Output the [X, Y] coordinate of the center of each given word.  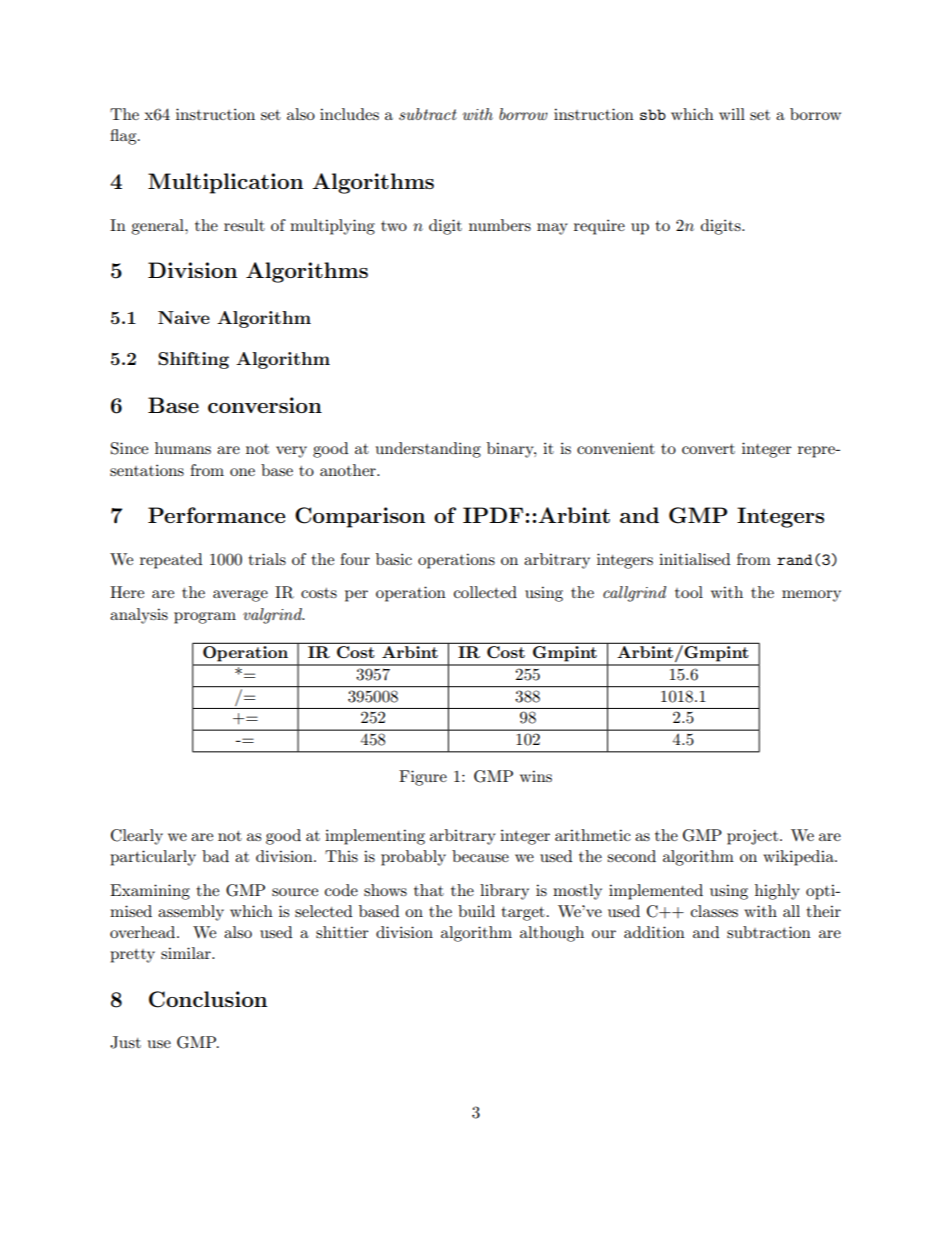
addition [654, 932]
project [752, 837]
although [552, 934]
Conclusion [208, 999]
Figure [423, 778]
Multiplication [225, 183]
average [240, 596]
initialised [694, 559]
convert [708, 449]
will [732, 114]
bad [215, 856]
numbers [500, 225]
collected [485, 592]
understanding [428, 450]
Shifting [193, 360]
